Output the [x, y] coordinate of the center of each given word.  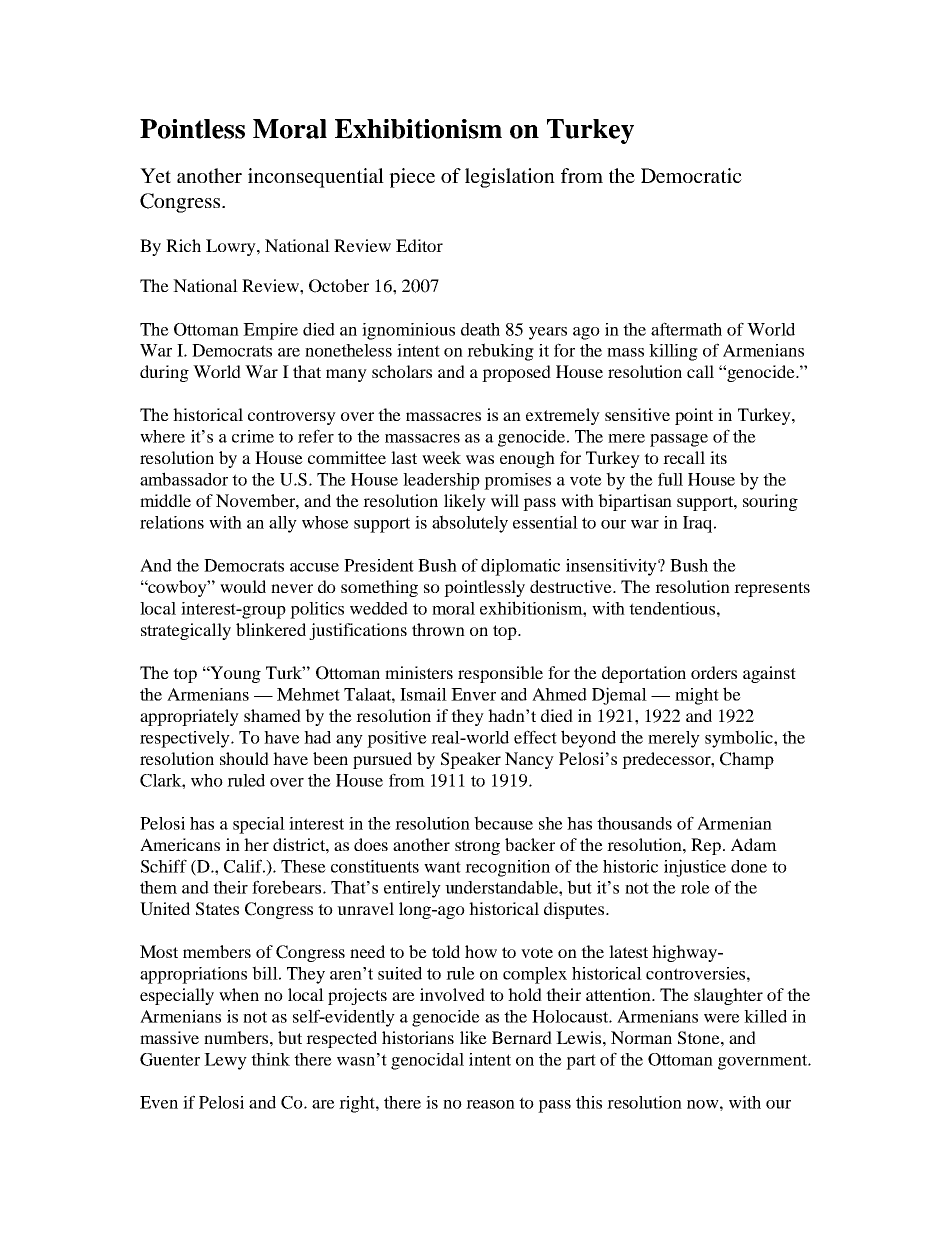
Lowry [232, 247]
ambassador [184, 479]
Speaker [471, 760]
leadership [441, 481]
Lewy [225, 1061]
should [244, 758]
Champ [747, 760]
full [670, 479]
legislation [510, 178]
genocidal [427, 1061]
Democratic [691, 175]
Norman [641, 1037]
